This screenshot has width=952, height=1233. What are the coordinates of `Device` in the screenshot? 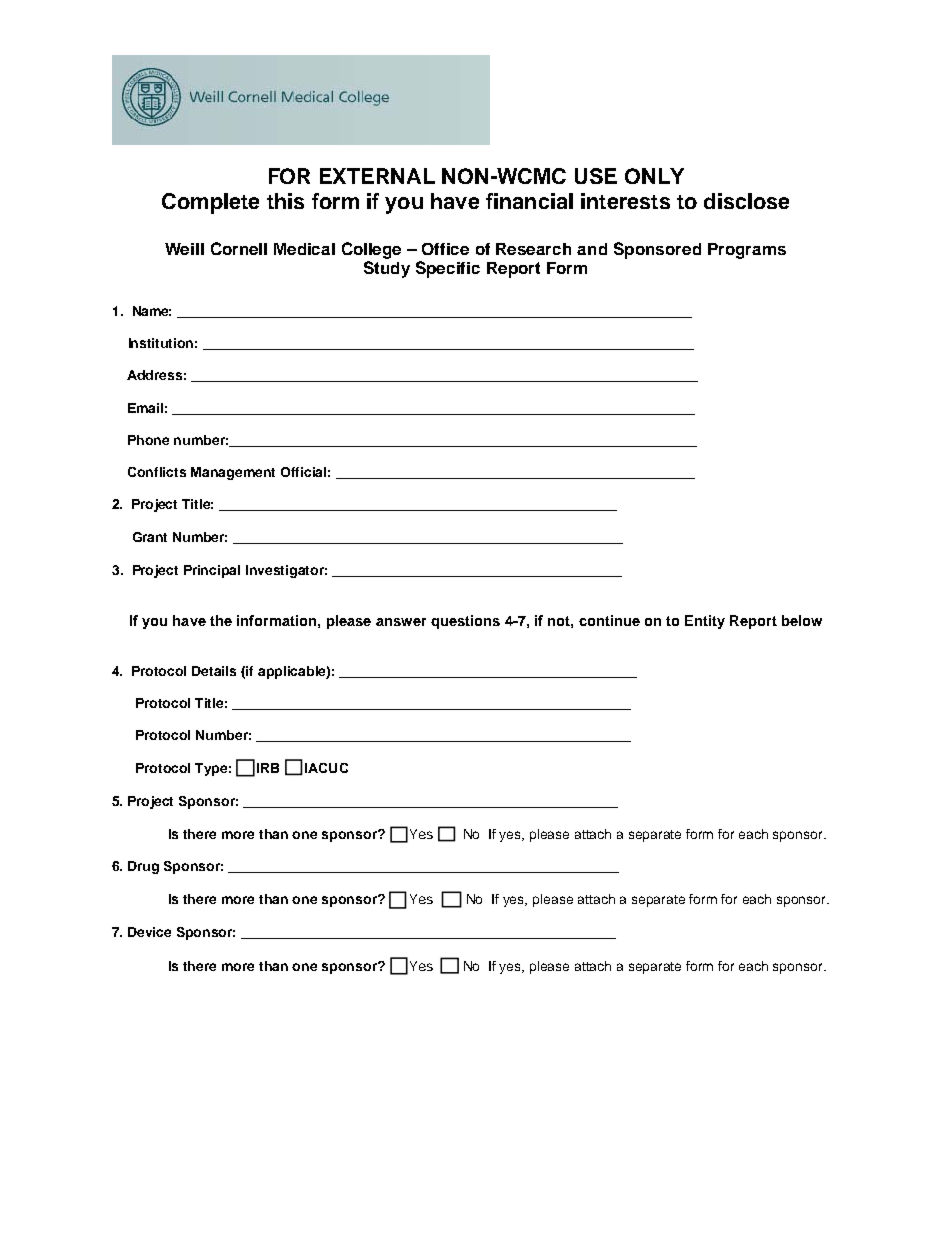 It's located at (149, 932).
